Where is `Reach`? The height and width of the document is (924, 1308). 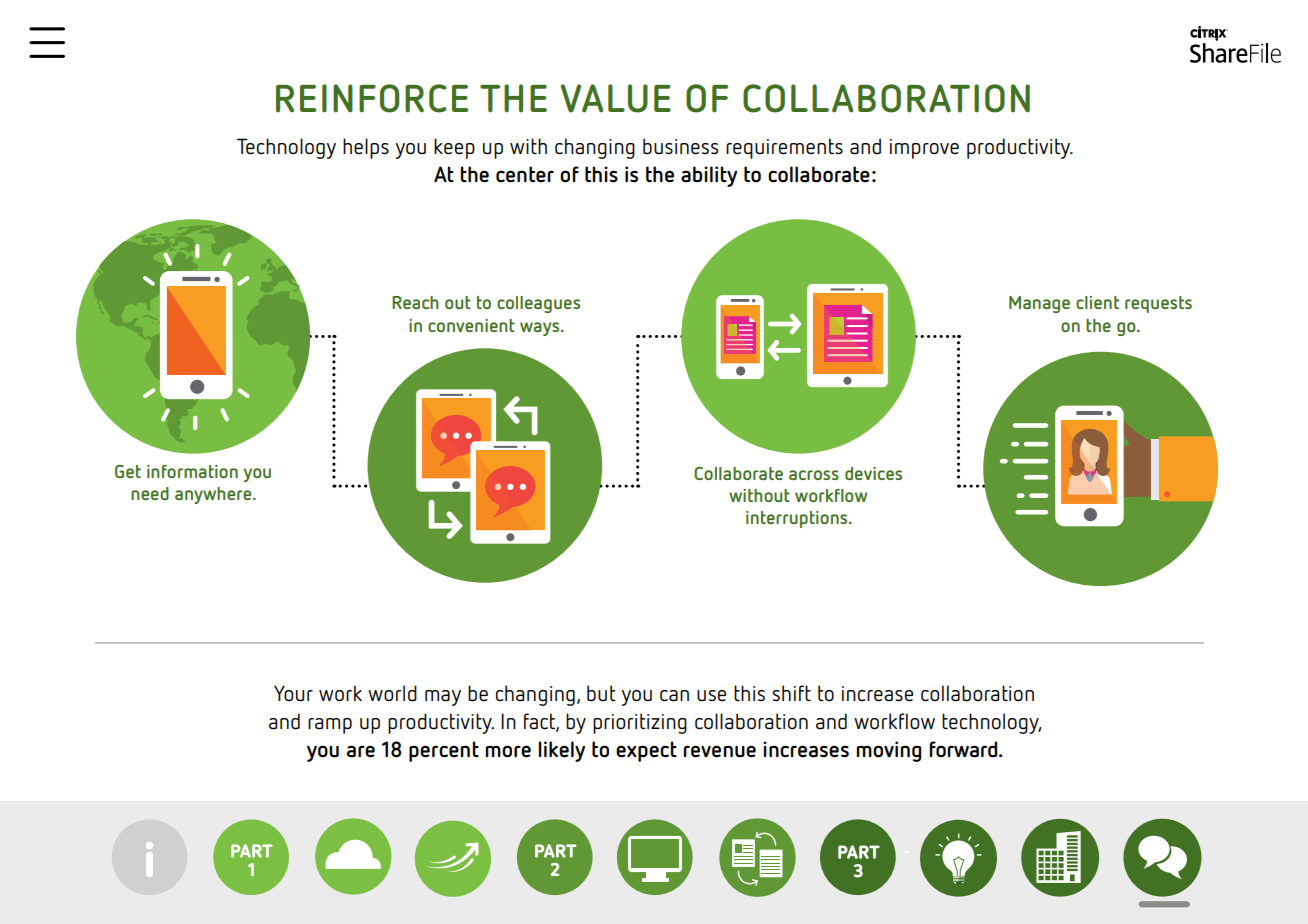 Reach is located at coordinates (415, 302).
